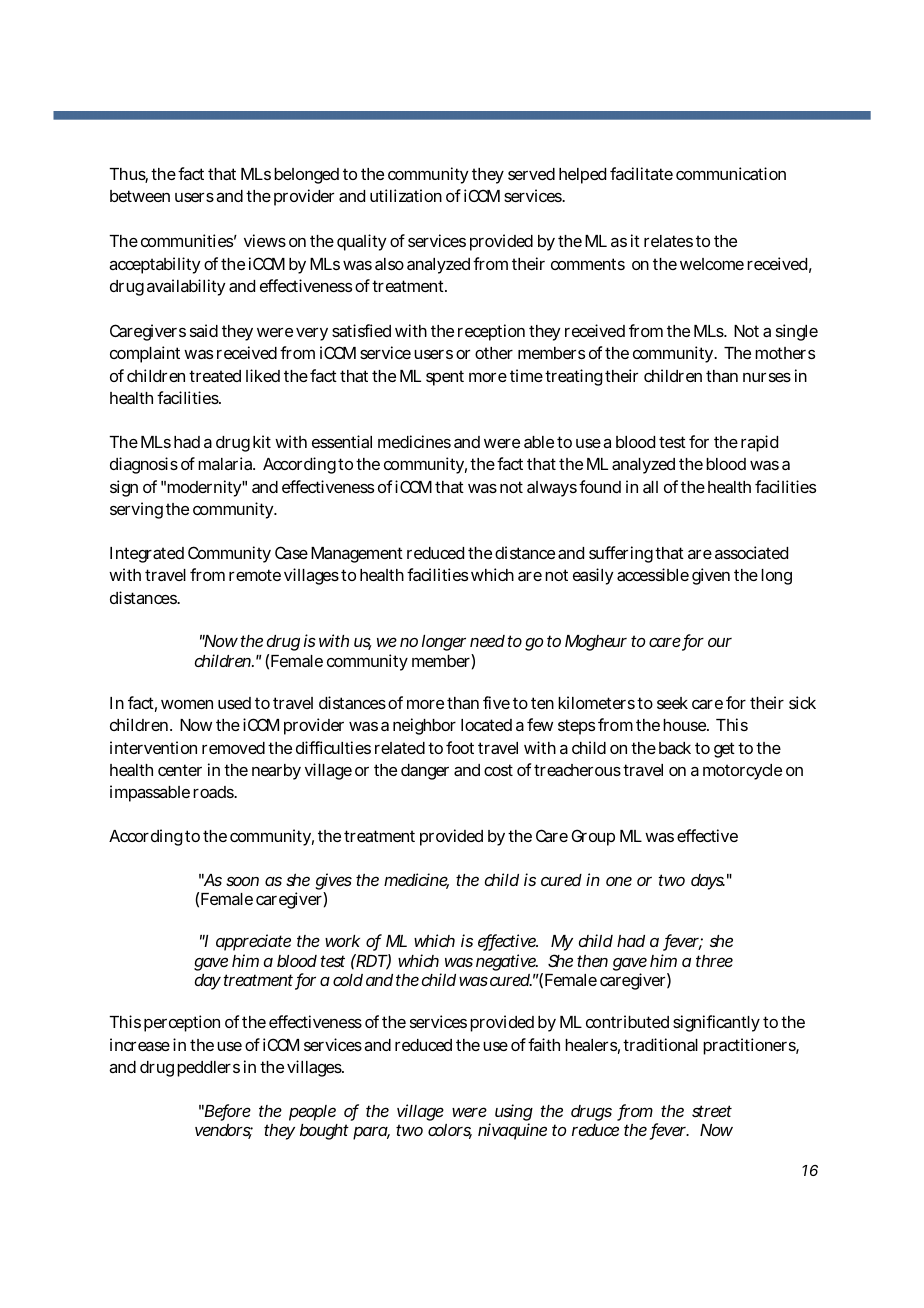 The width and height of the document is (924, 1308). What do you see at coordinates (187, 704) in the document?
I see `women` at bounding box center [187, 704].
